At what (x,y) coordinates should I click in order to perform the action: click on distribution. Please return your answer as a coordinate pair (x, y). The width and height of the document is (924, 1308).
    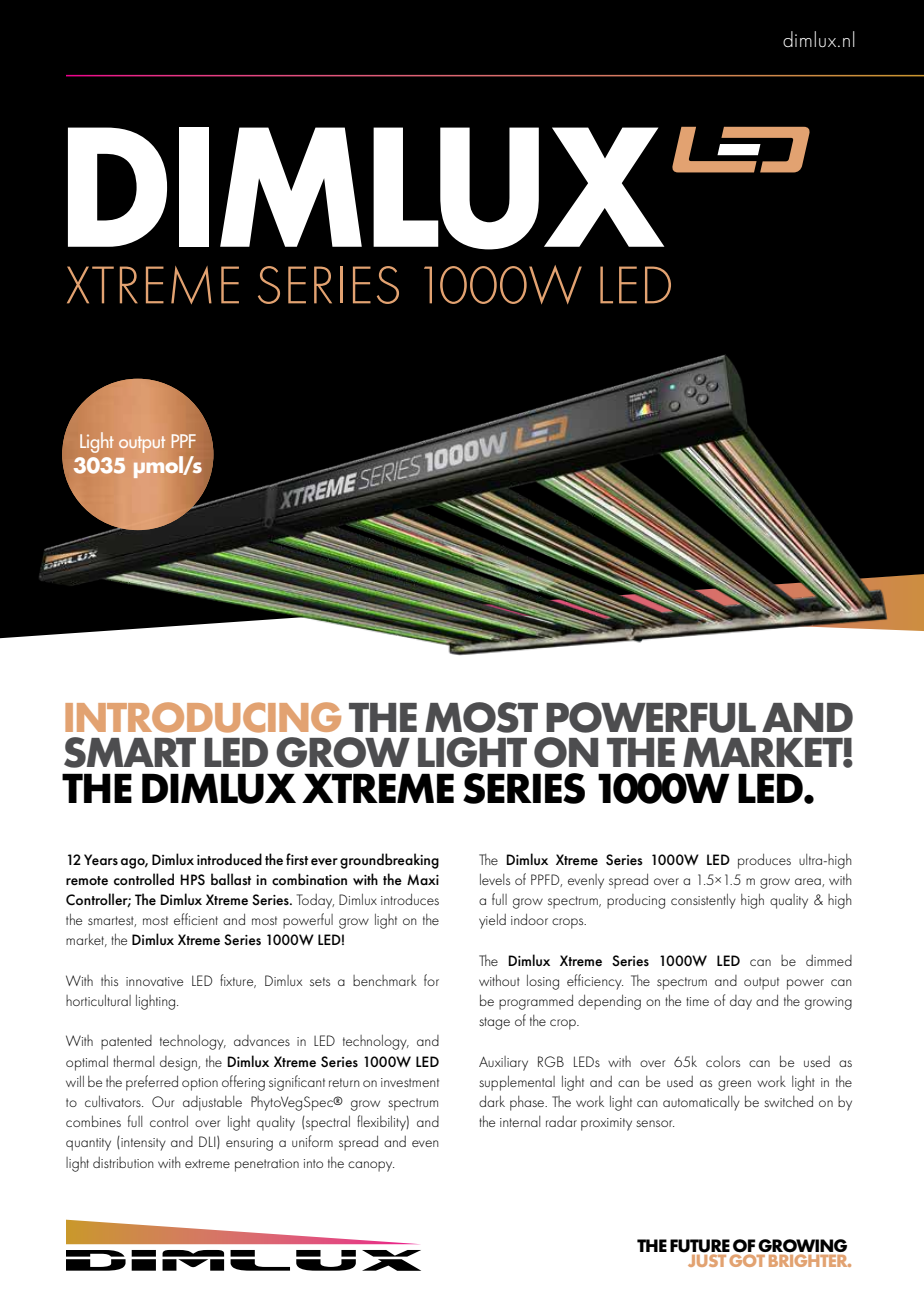
    Looking at the image, I should click on (123, 1162).
